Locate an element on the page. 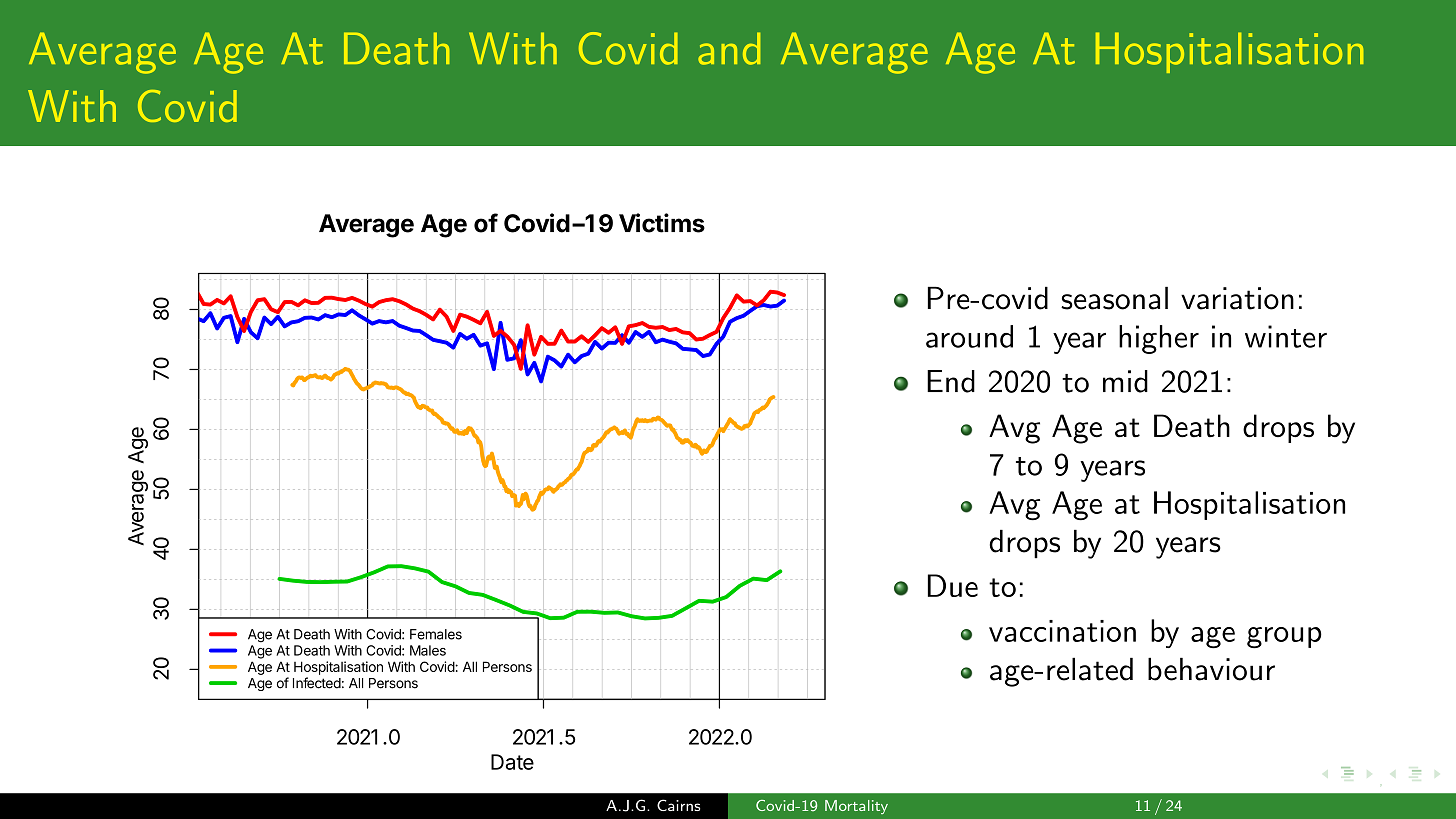 The height and width of the page is (819, 1456). Date is located at coordinates (512, 762).
